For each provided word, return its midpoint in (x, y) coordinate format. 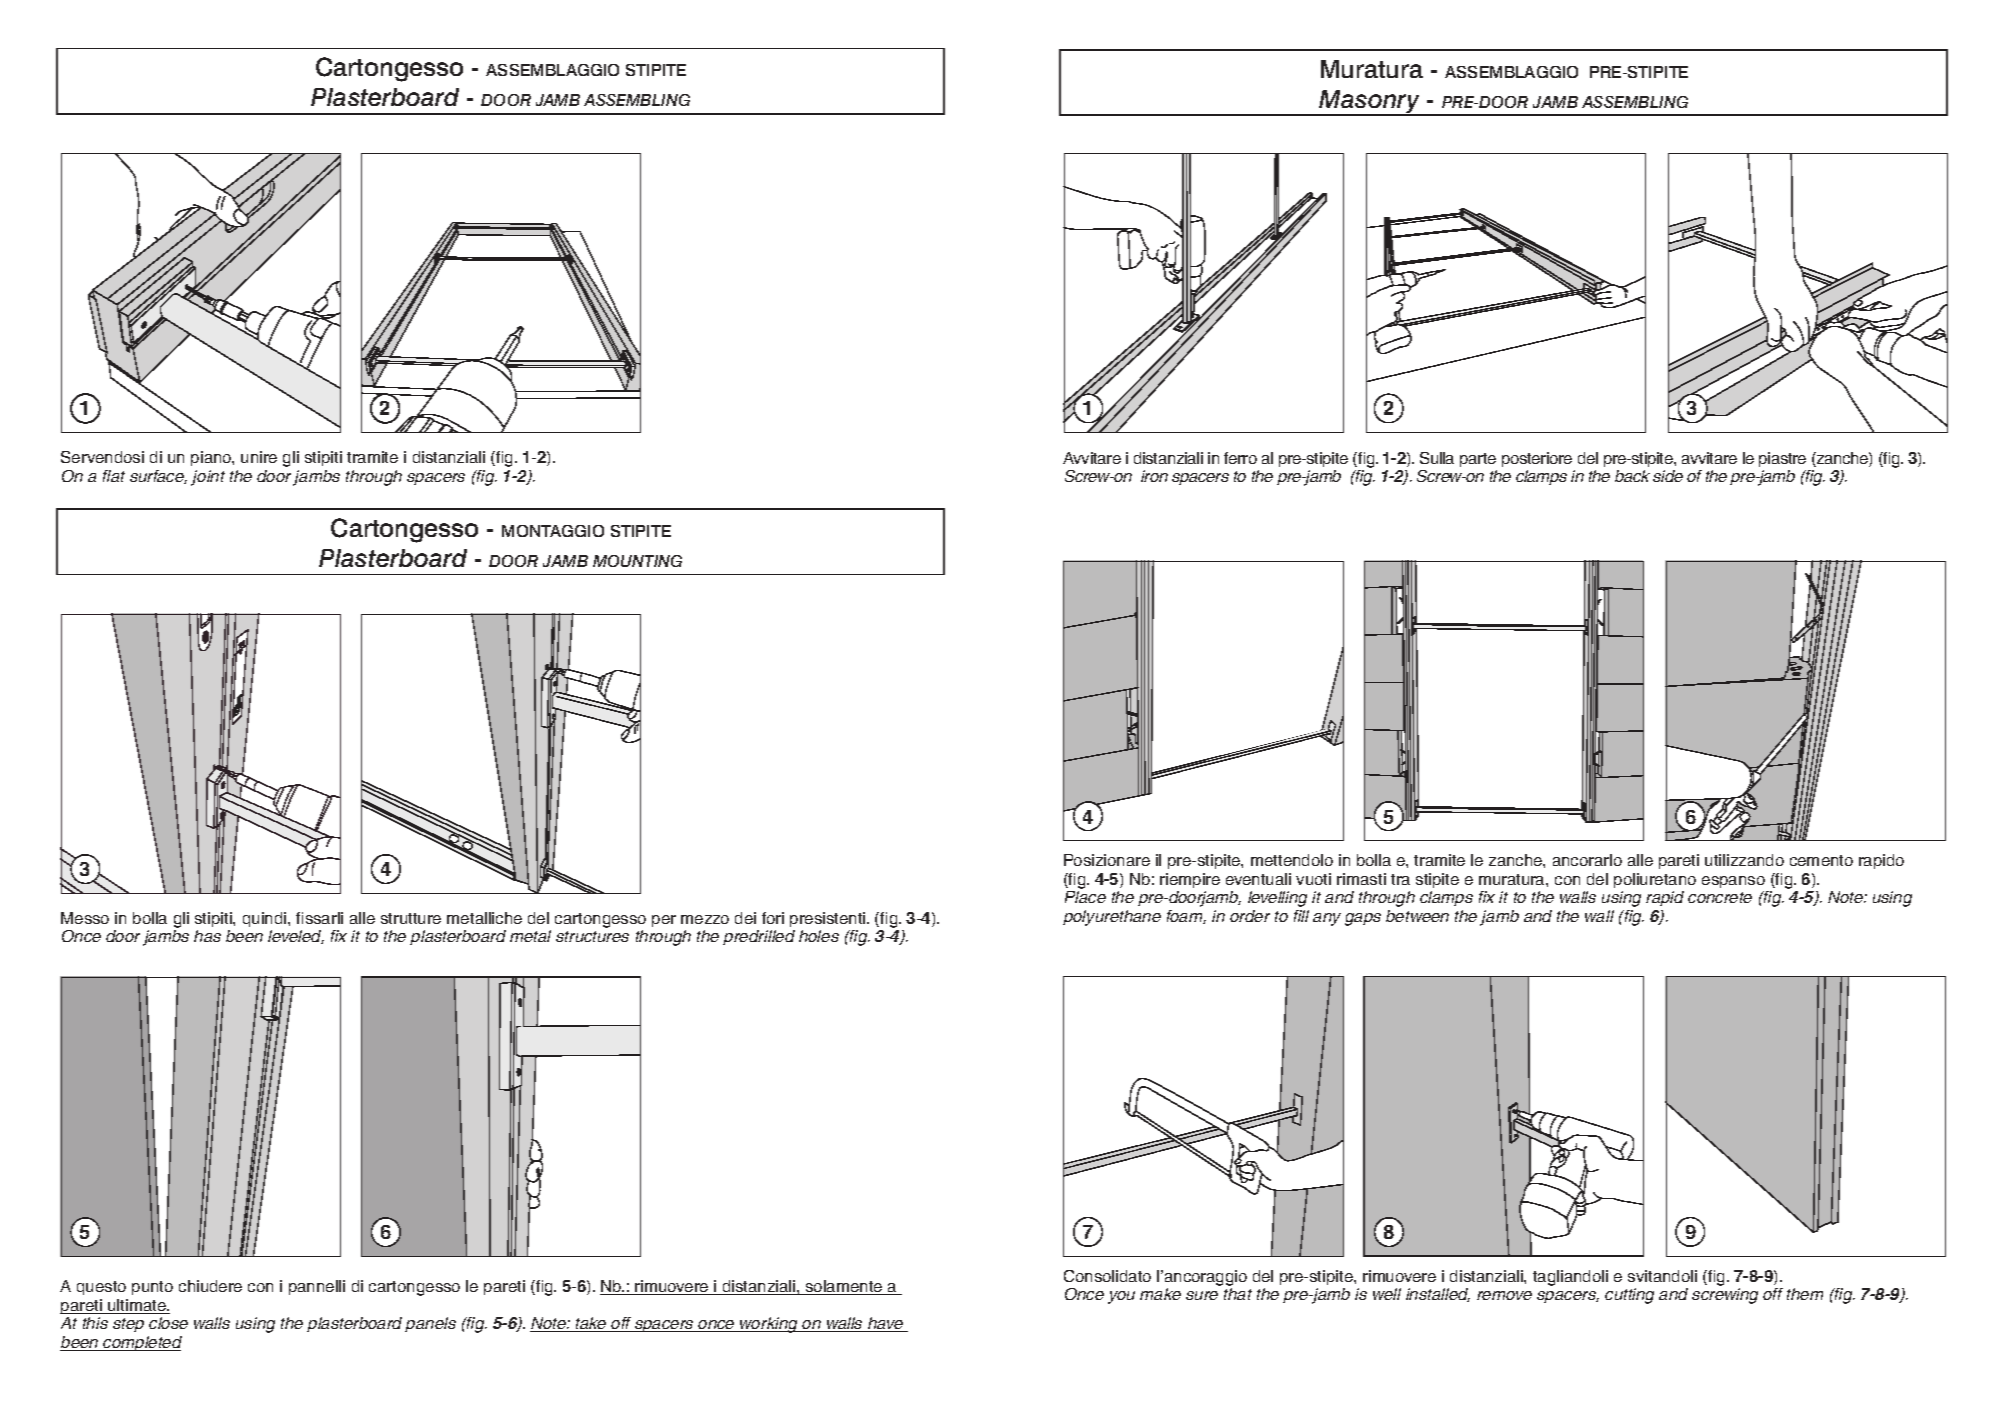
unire (259, 457)
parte (1478, 460)
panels (430, 1324)
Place (1085, 897)
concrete (1720, 897)
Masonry (1370, 103)
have (886, 1324)
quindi (266, 919)
